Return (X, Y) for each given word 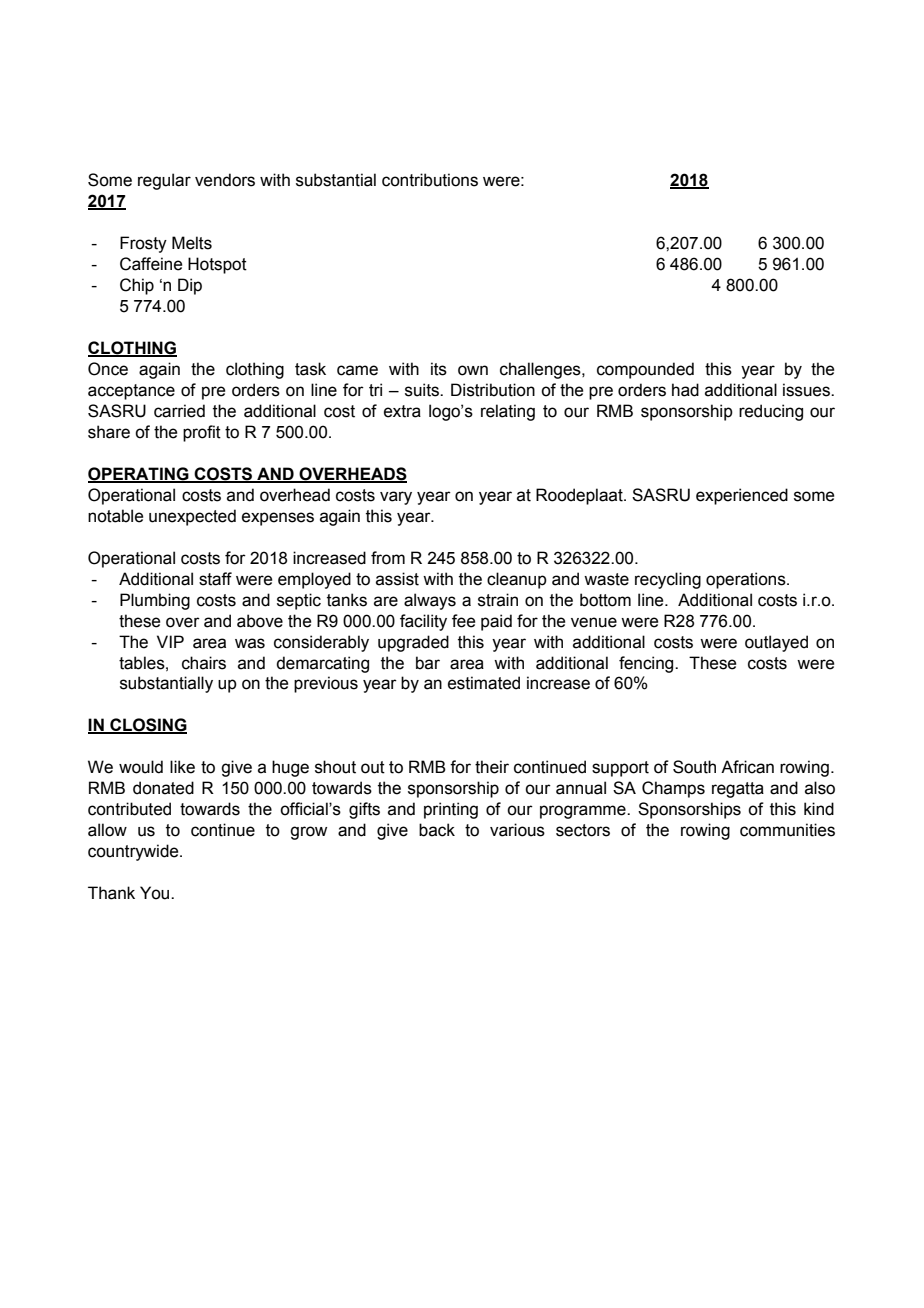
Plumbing (155, 601)
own (473, 370)
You (156, 893)
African (747, 767)
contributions (430, 180)
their (492, 767)
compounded (645, 370)
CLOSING (147, 726)
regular (164, 181)
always (430, 601)
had (685, 390)
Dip (190, 286)
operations (747, 580)
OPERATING (139, 475)
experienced (742, 496)
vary (396, 498)
